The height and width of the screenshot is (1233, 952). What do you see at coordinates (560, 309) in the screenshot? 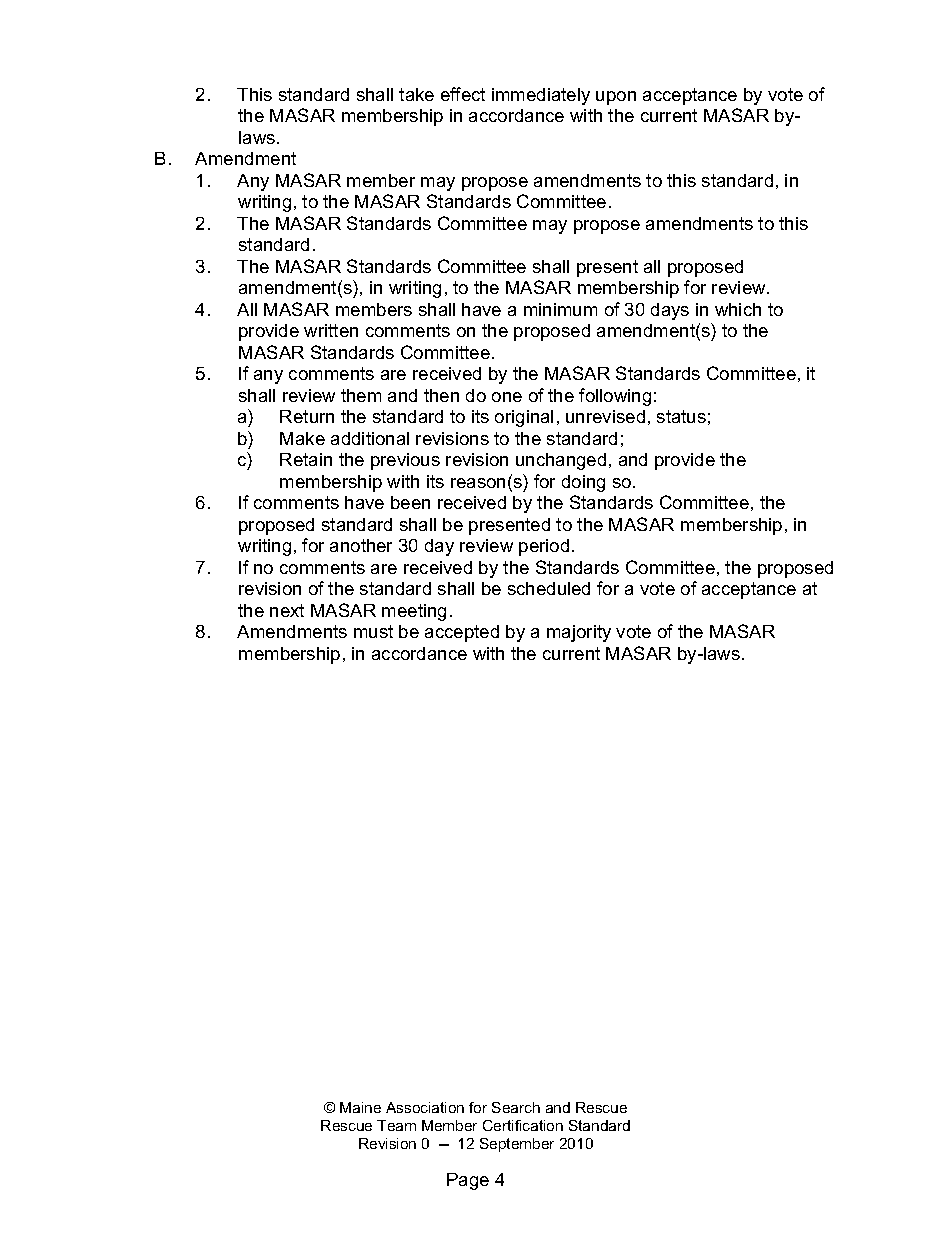
I see `minimum` at bounding box center [560, 309].
